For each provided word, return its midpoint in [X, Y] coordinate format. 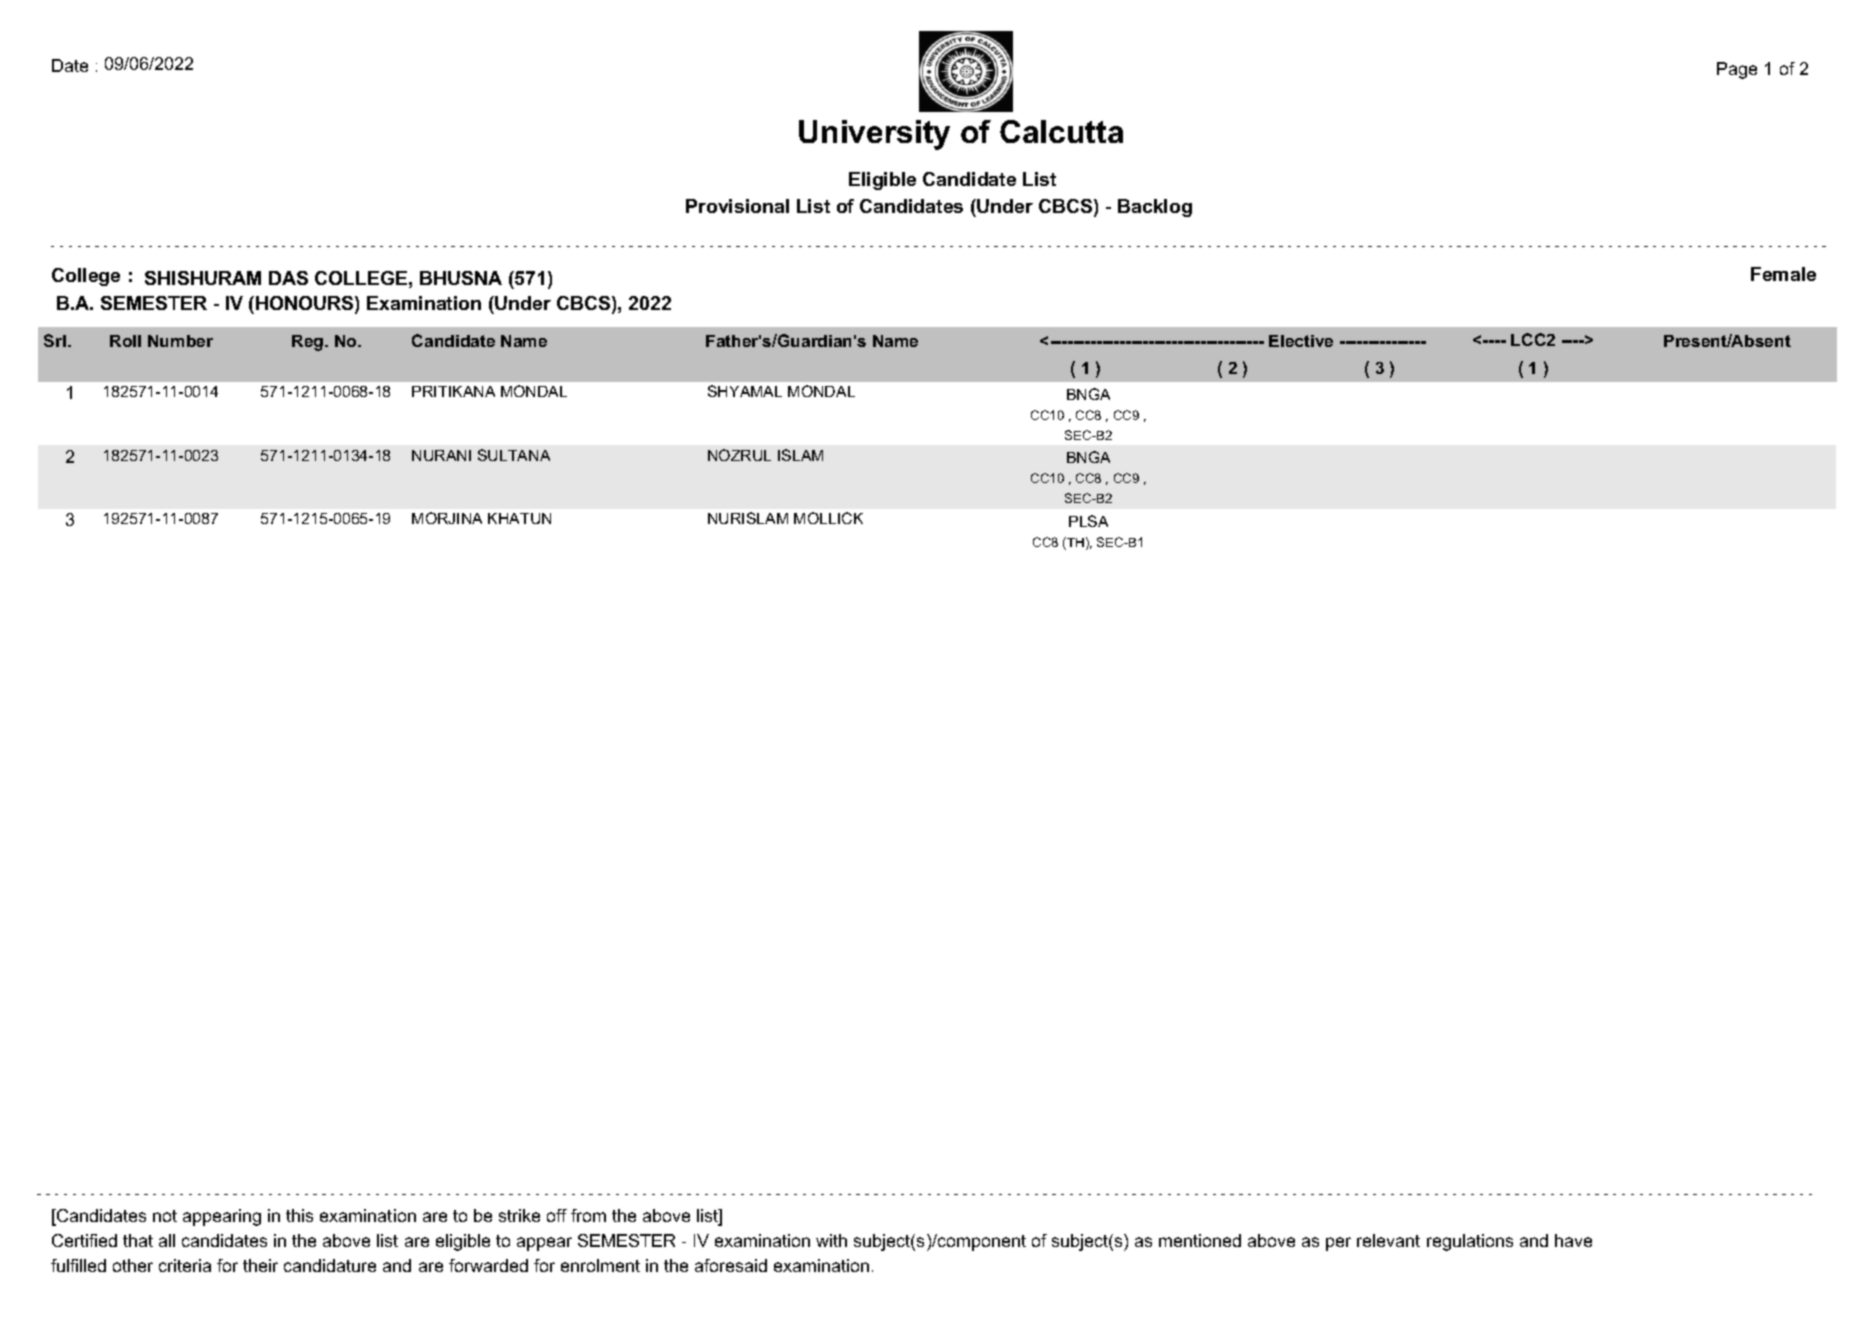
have [1573, 1240]
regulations [1470, 1242]
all [167, 1240]
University [874, 135]
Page [1737, 70]
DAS [288, 278]
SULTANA [514, 455]
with [831, 1240]
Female [1783, 274]
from [588, 1215]
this [299, 1215]
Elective [1301, 341]
